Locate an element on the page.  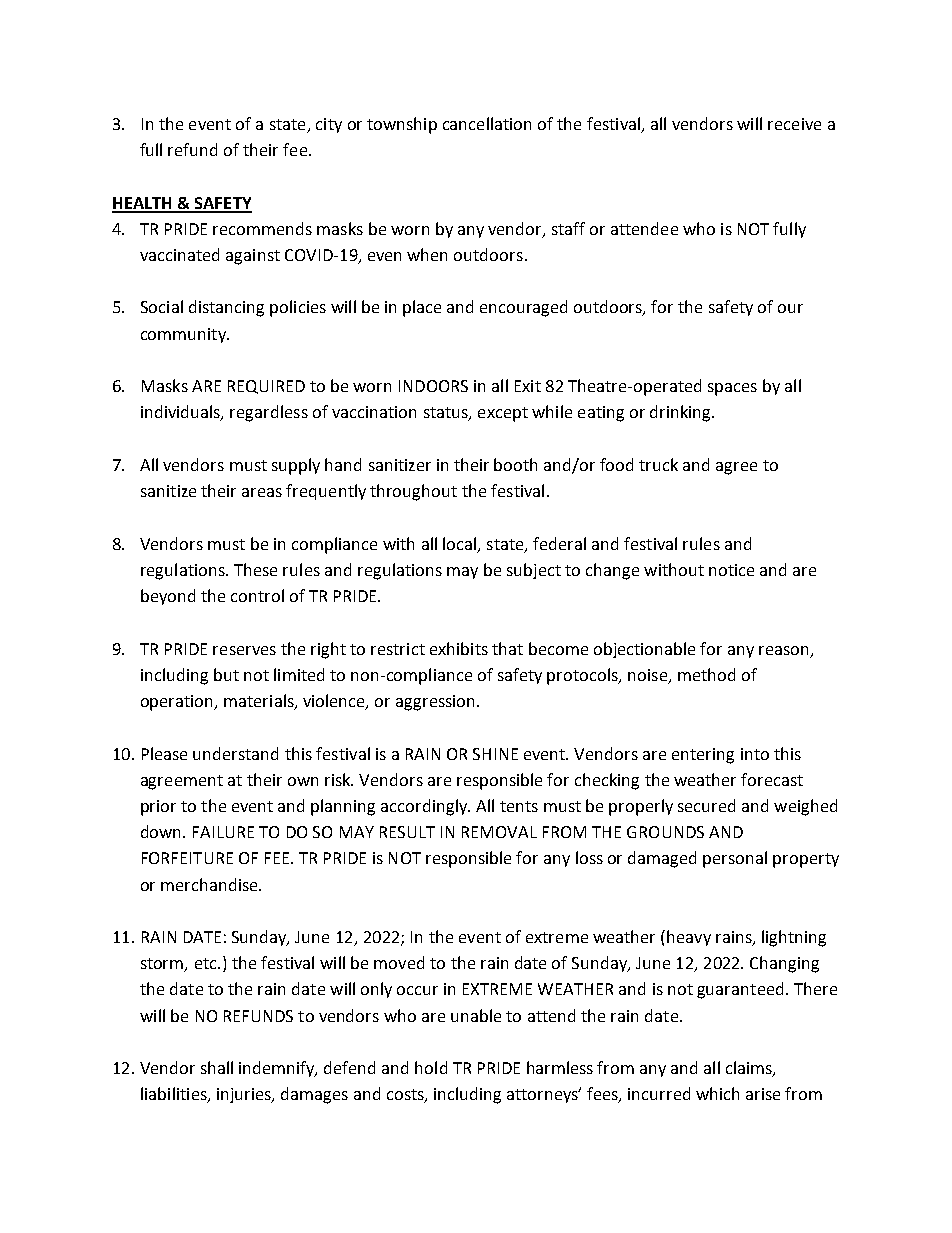
cancellation is located at coordinates (487, 123).
